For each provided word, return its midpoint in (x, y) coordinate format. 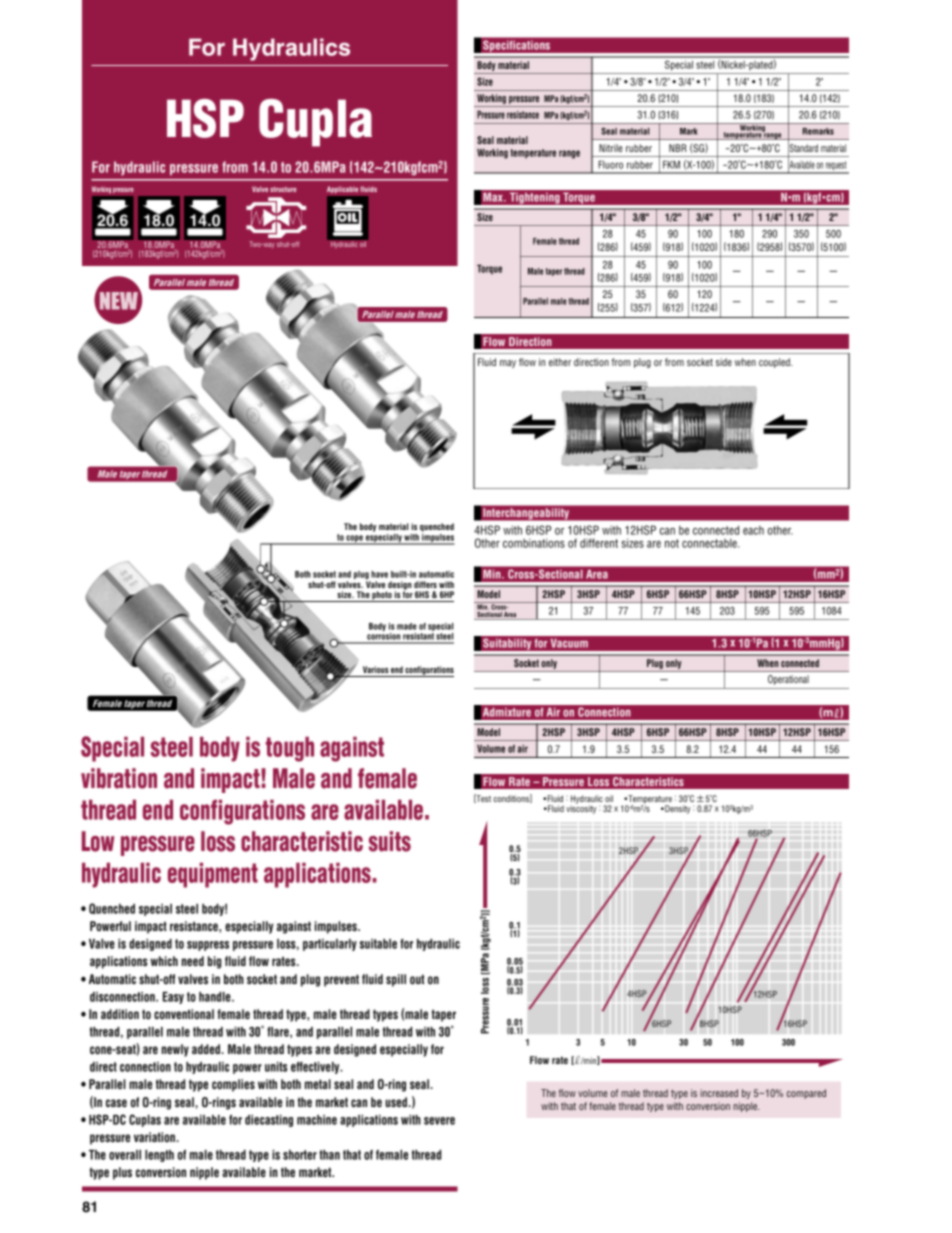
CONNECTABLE (710, 543)
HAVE (379, 574)
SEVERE (439, 1121)
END (397, 669)
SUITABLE (378, 944)
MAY (508, 364)
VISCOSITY (581, 808)
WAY (268, 245)
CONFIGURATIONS (429, 671)
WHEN (745, 362)
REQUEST (836, 167)
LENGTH (159, 1156)
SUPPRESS (208, 946)
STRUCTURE (283, 189)
